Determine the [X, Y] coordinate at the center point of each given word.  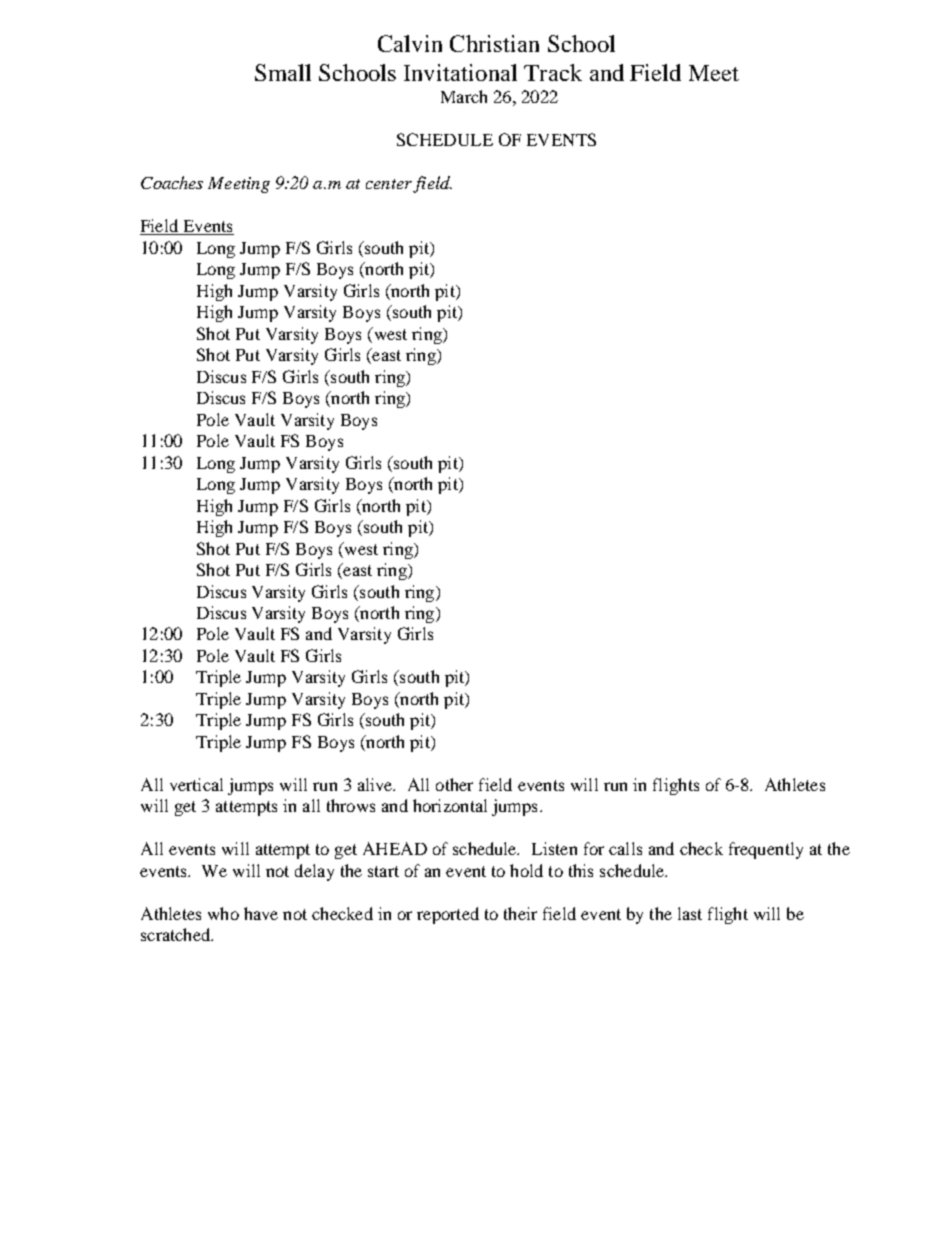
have [261, 913]
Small [283, 72]
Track [553, 72]
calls [625, 848]
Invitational [460, 72]
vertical [196, 784]
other [454, 784]
